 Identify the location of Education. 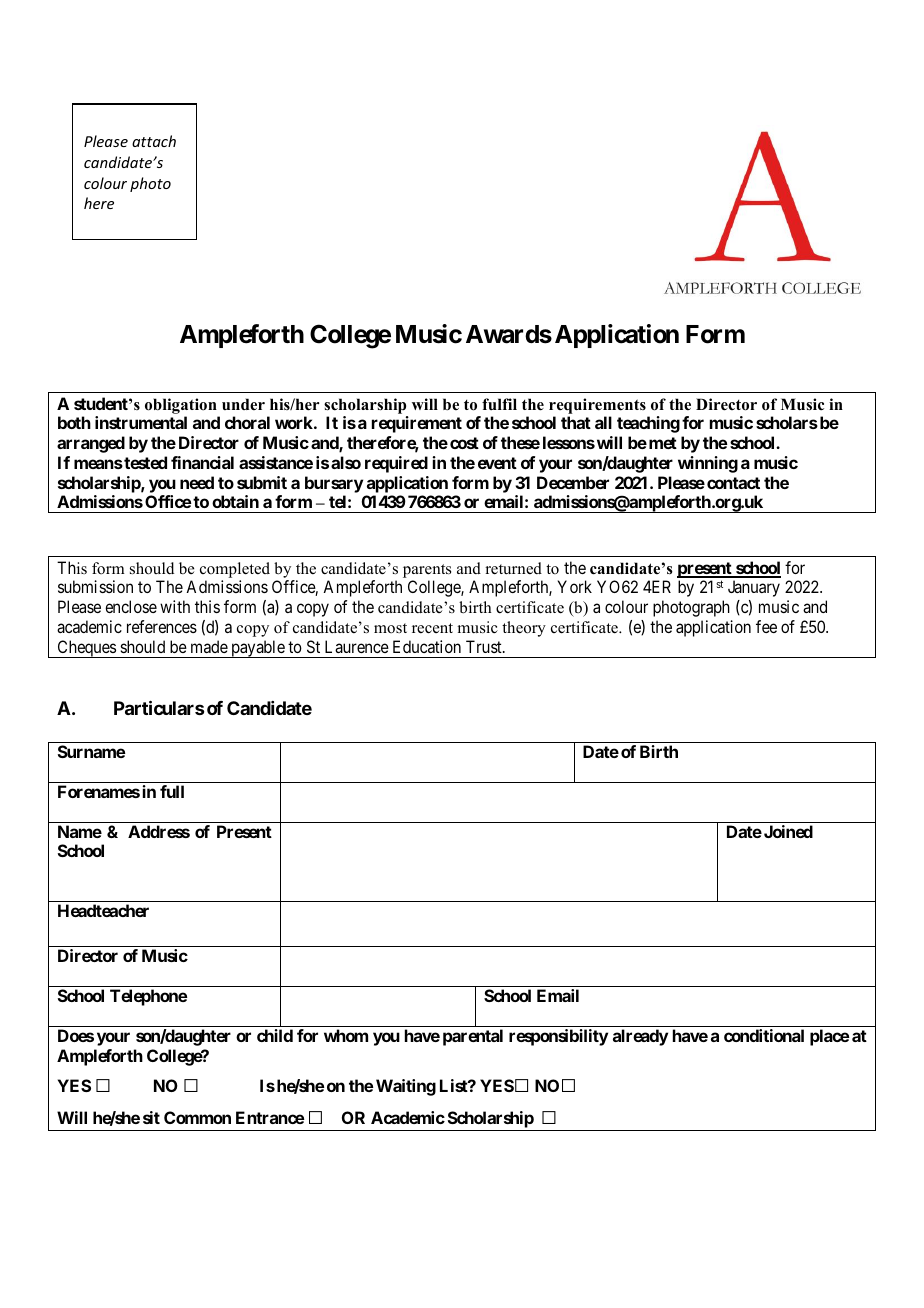
(427, 646).
